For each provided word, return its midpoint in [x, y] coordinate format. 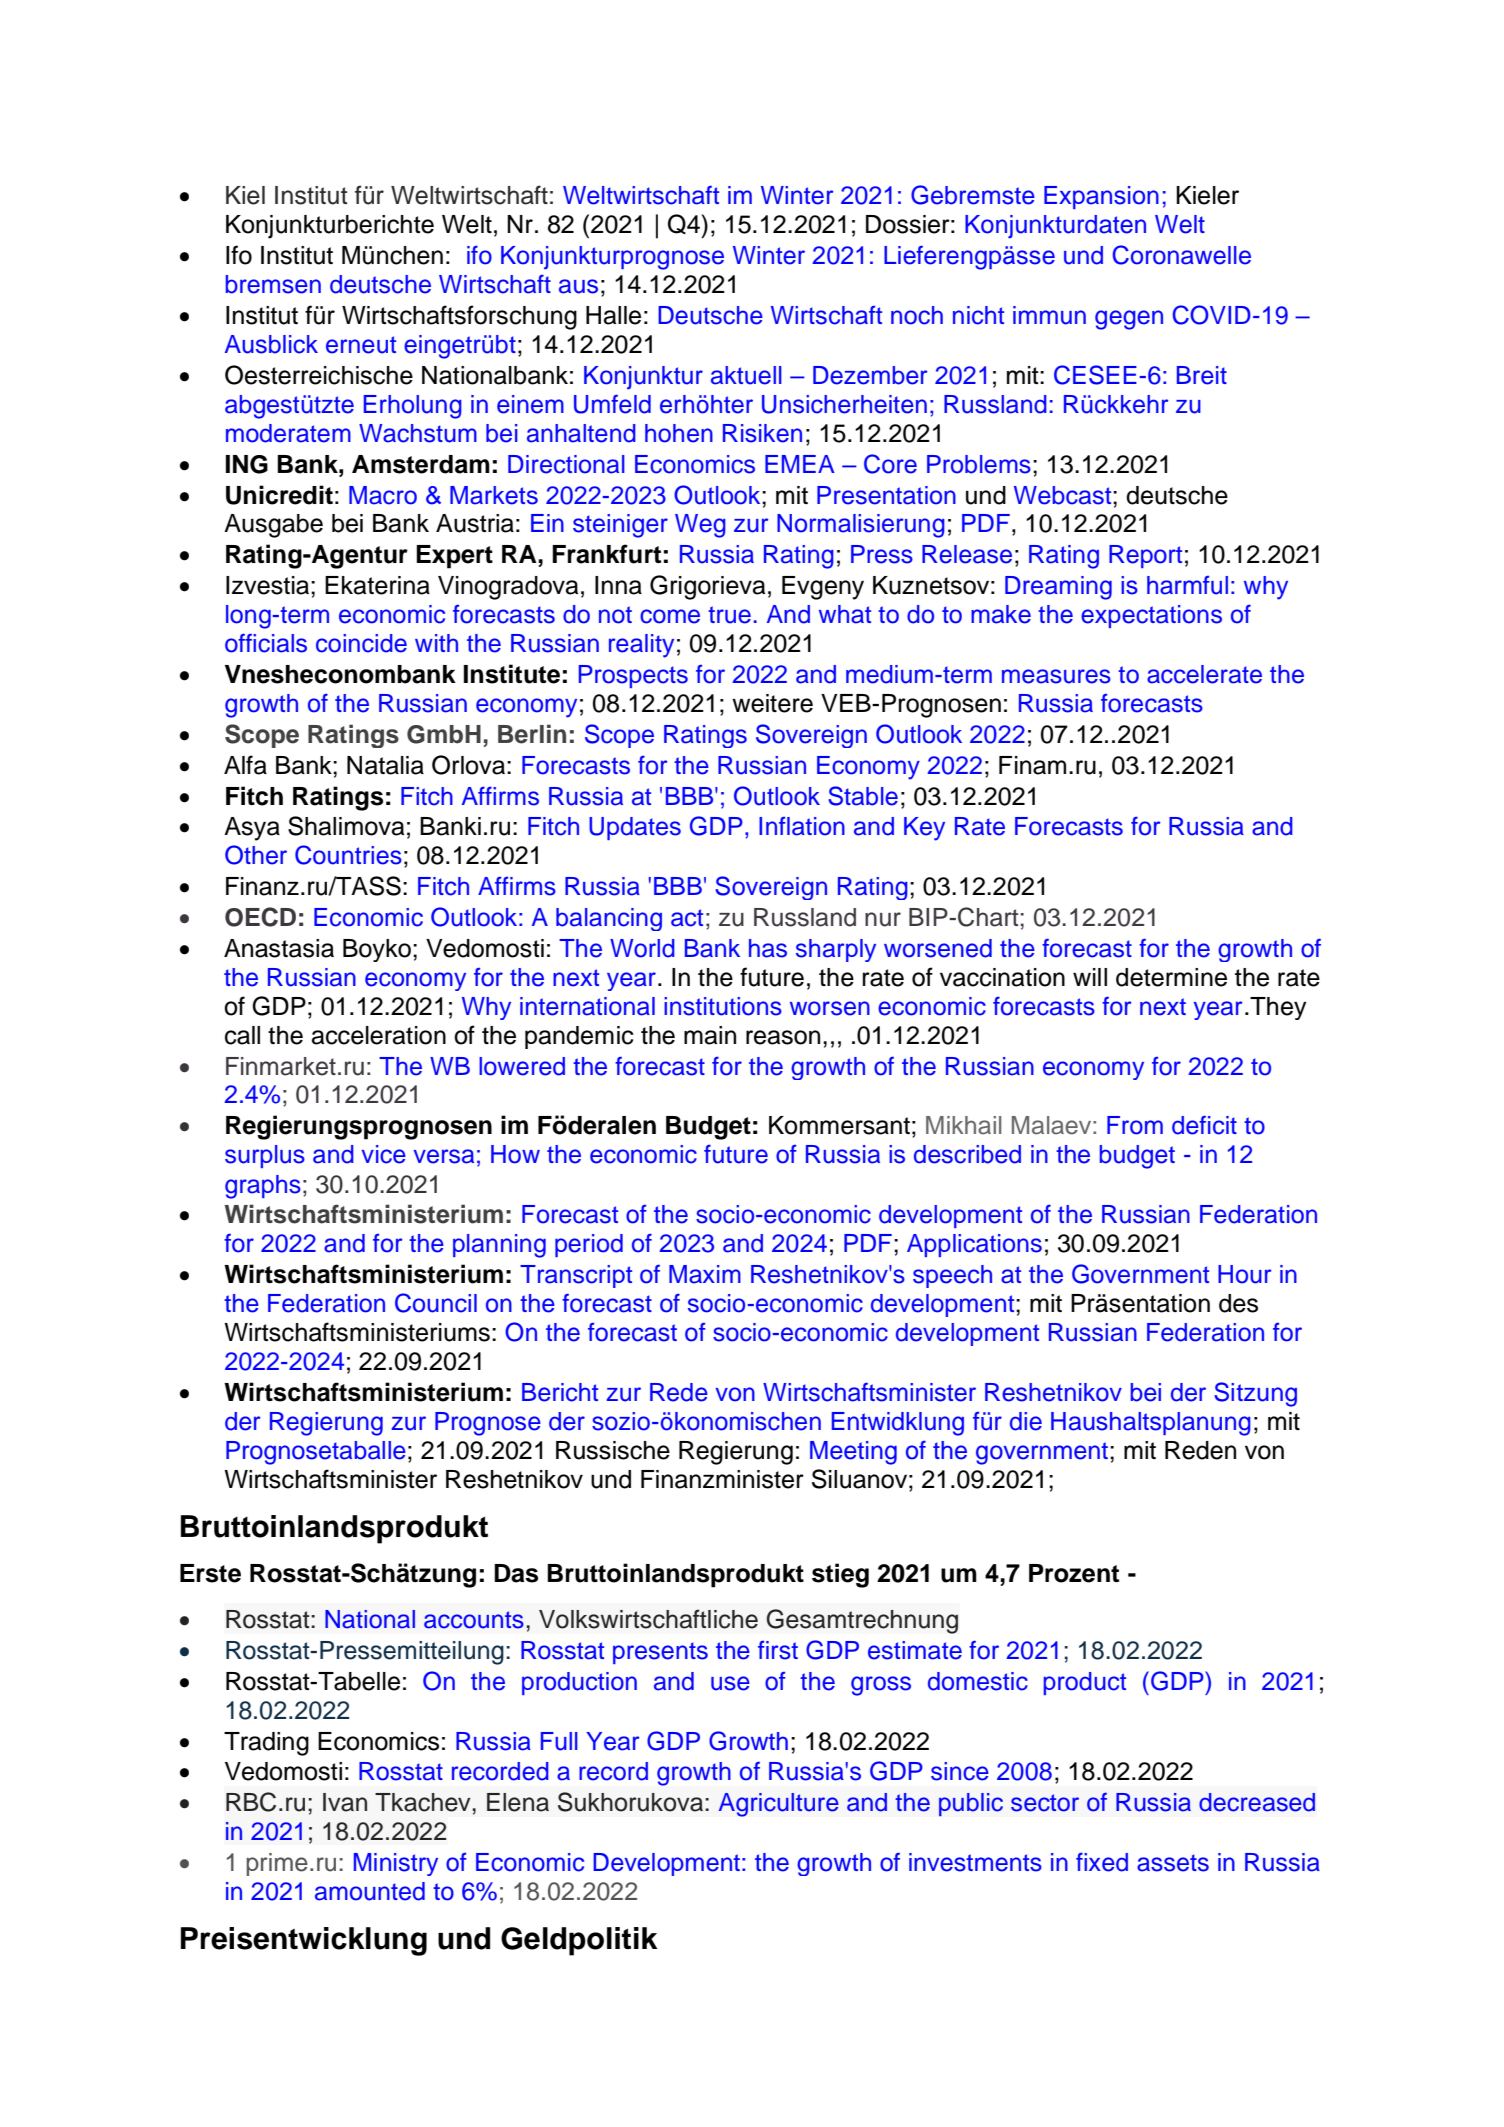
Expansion [1101, 197]
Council [436, 1303]
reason [783, 1037]
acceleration [379, 1035]
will [1090, 977]
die [1026, 1421]
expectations [1151, 616]
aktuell [746, 375]
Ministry [396, 1864]
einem [530, 404]
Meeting [853, 1453]
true [729, 615]
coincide [361, 643]
